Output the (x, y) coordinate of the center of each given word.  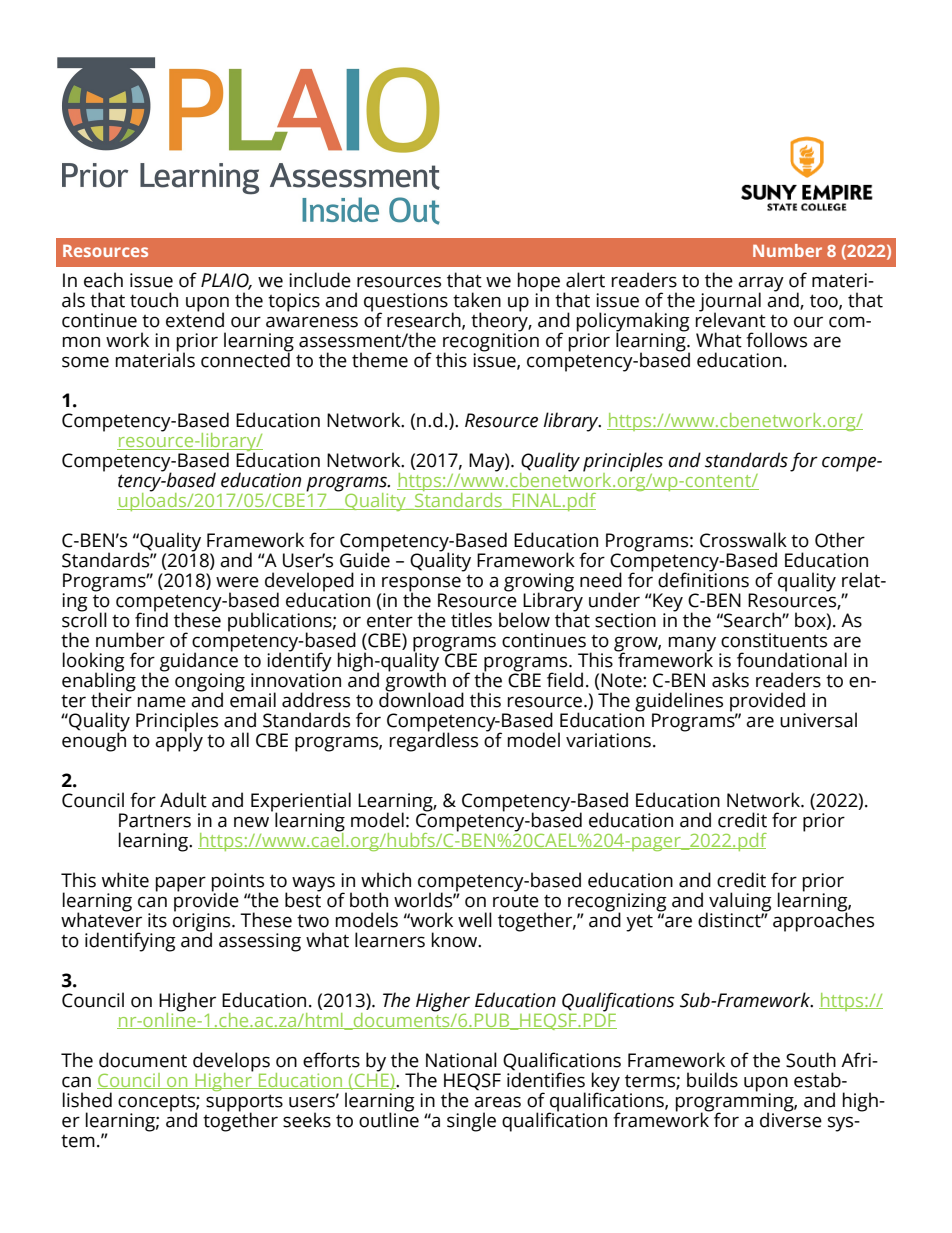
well (475, 920)
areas (497, 1102)
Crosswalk (743, 540)
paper (181, 884)
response (420, 585)
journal (730, 303)
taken (477, 300)
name (162, 702)
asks (730, 680)
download (421, 699)
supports (244, 1104)
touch (154, 300)
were (237, 582)
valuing (739, 903)
